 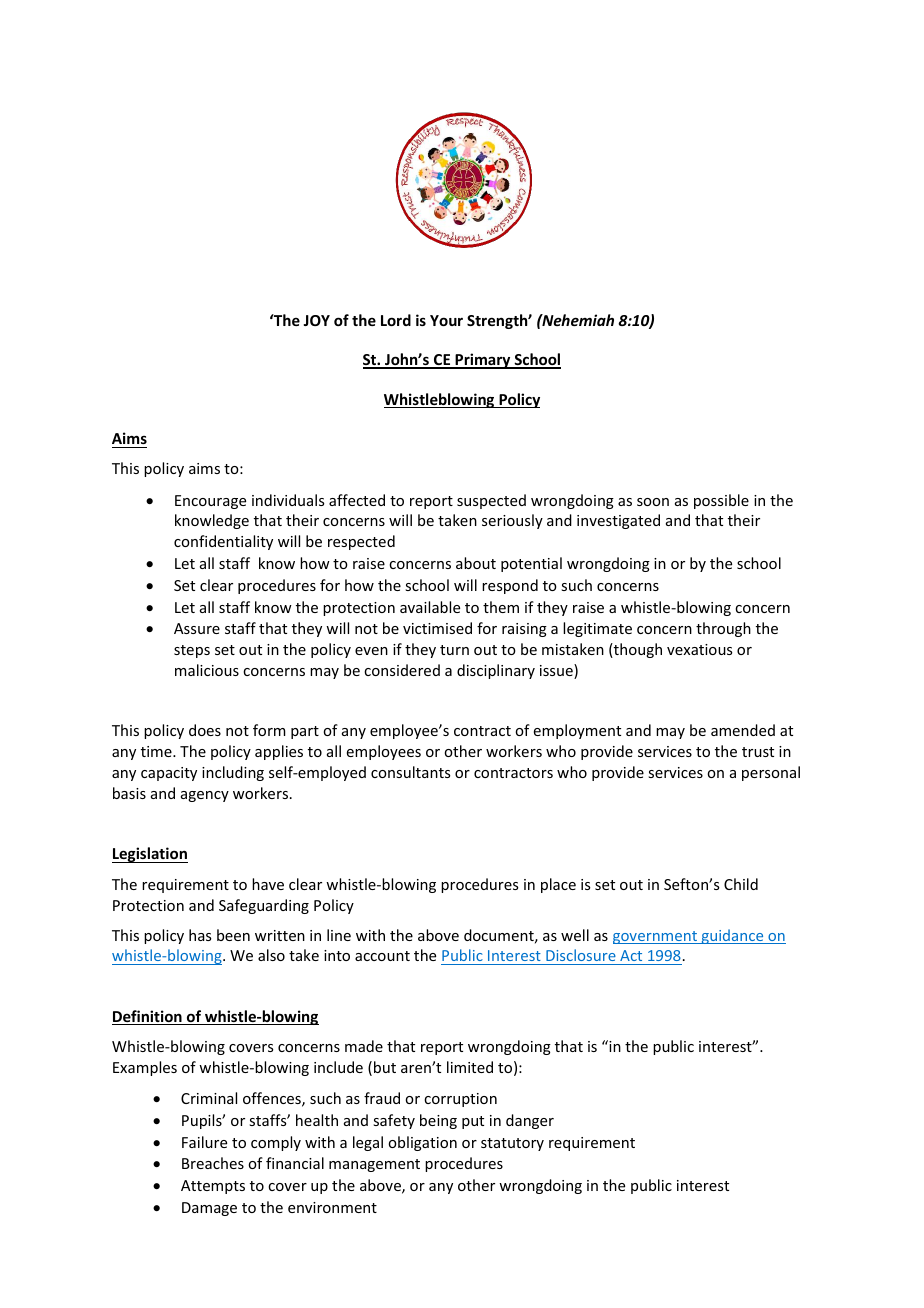 I want to click on danger, so click(x=530, y=1121).
